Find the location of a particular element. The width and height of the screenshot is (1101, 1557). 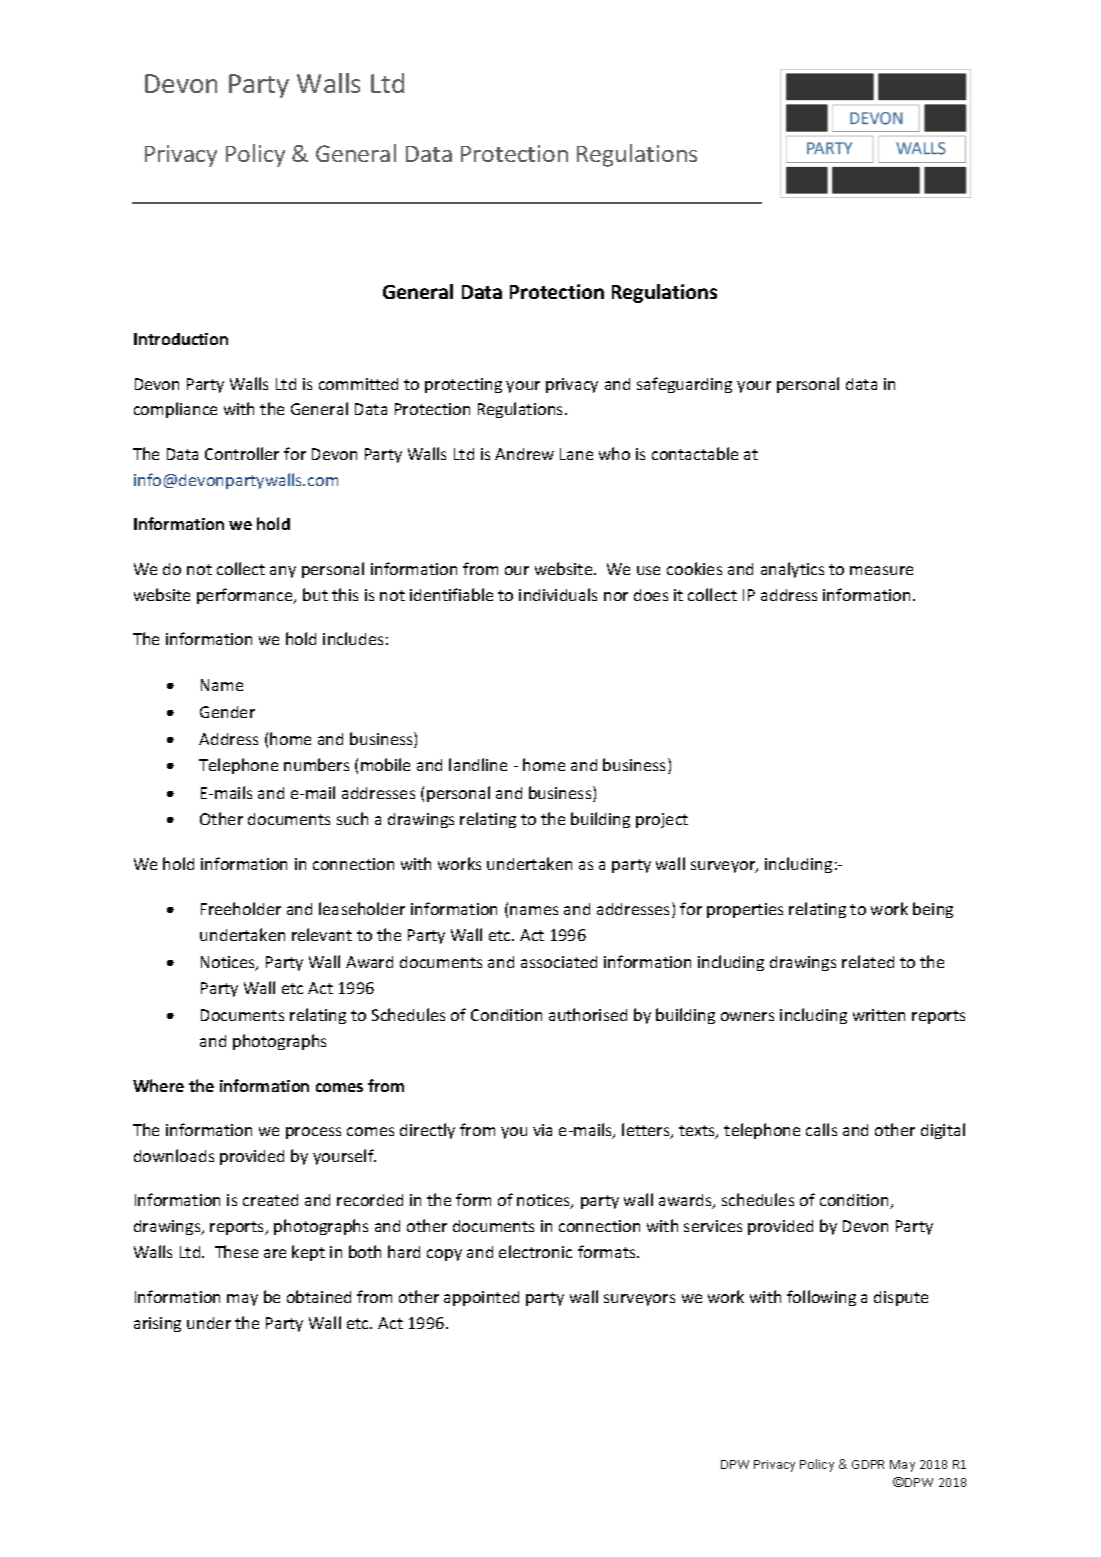

via is located at coordinates (542, 1130).
